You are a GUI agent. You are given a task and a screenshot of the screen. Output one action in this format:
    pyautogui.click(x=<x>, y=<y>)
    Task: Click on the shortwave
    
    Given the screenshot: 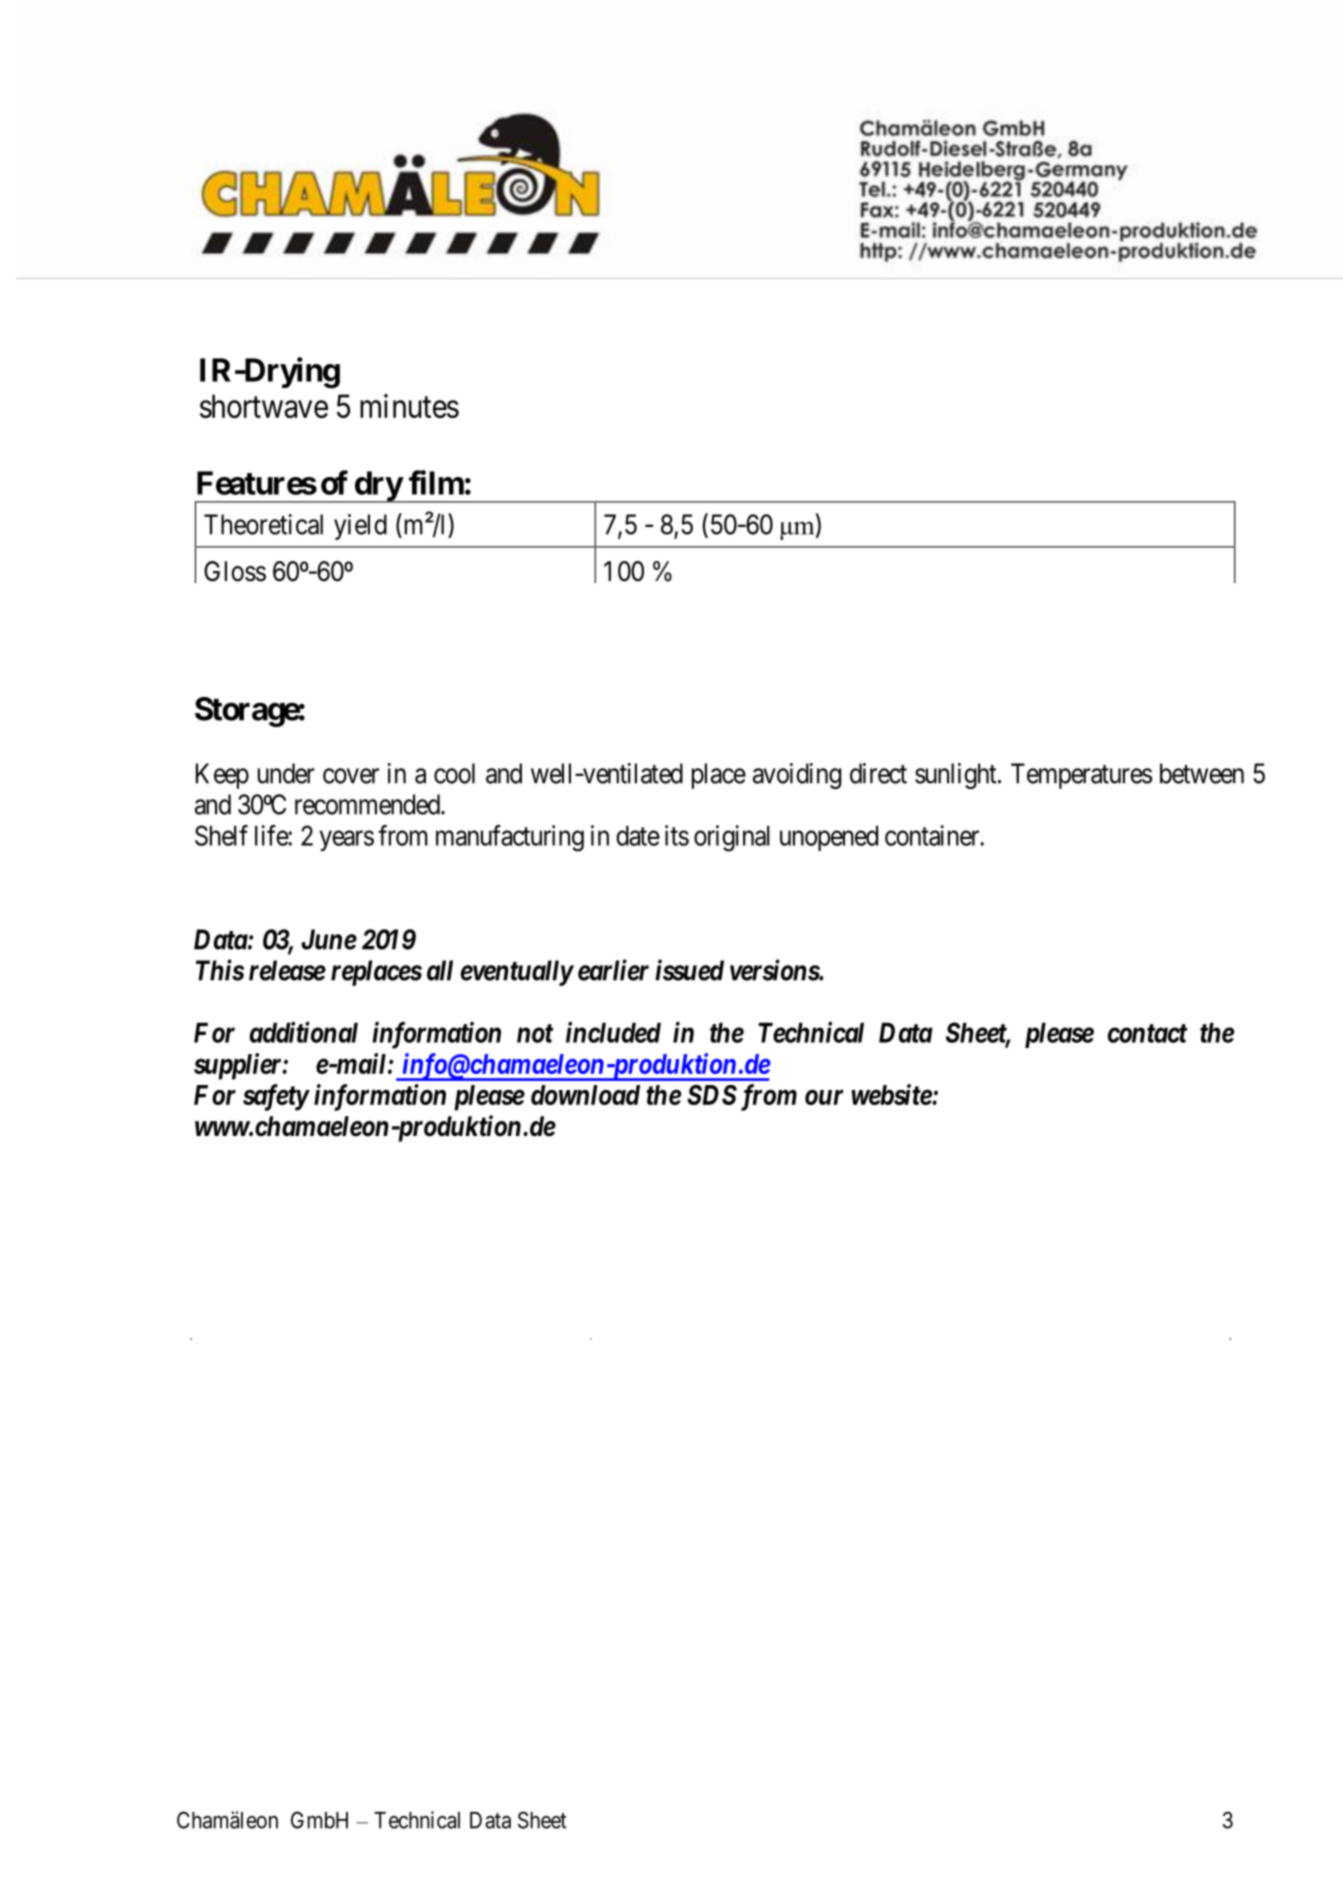 What is the action you would take?
    pyautogui.click(x=264, y=406)
